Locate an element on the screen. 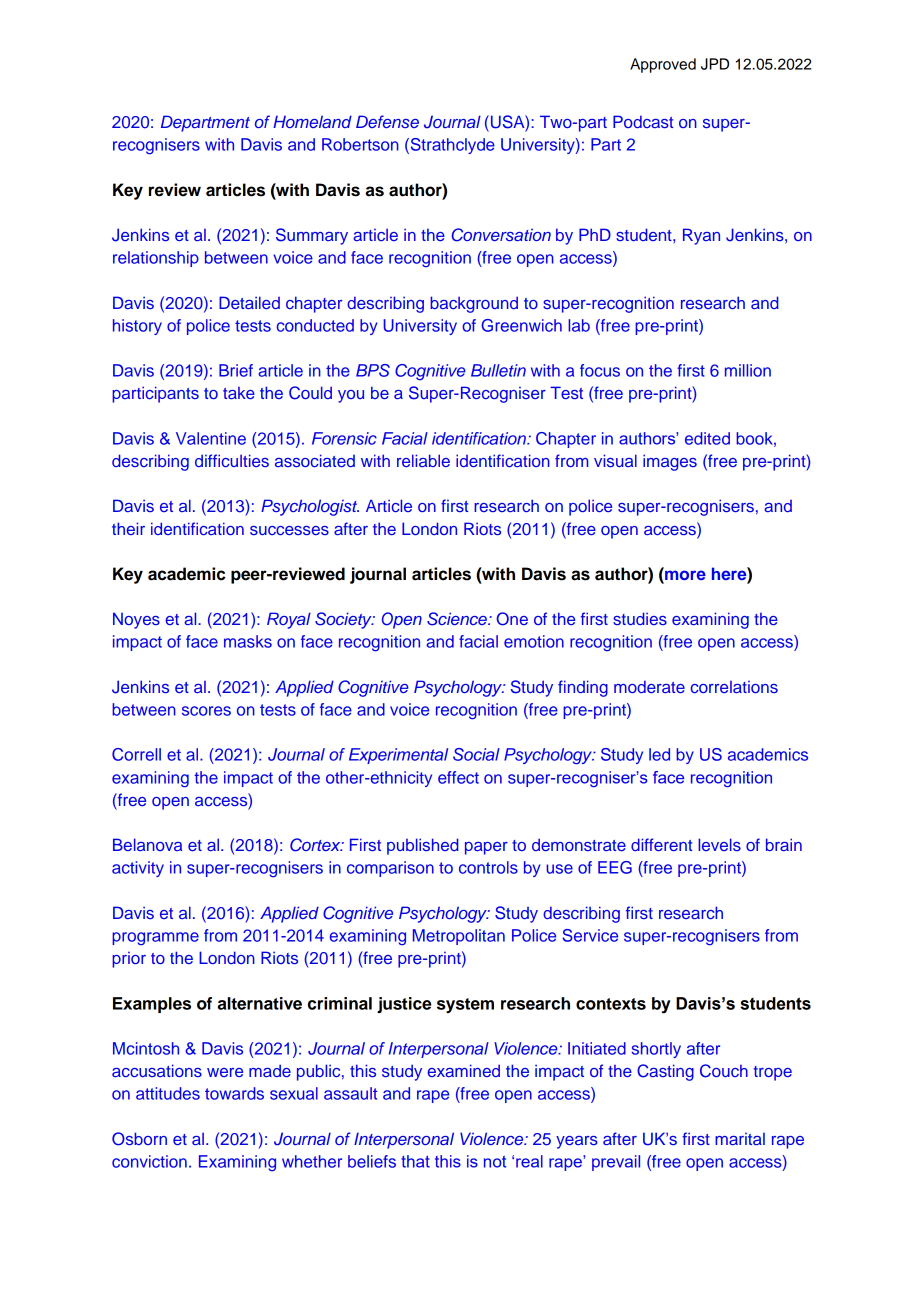 This screenshot has height=1308, width=924. effect is located at coordinates (458, 777).
